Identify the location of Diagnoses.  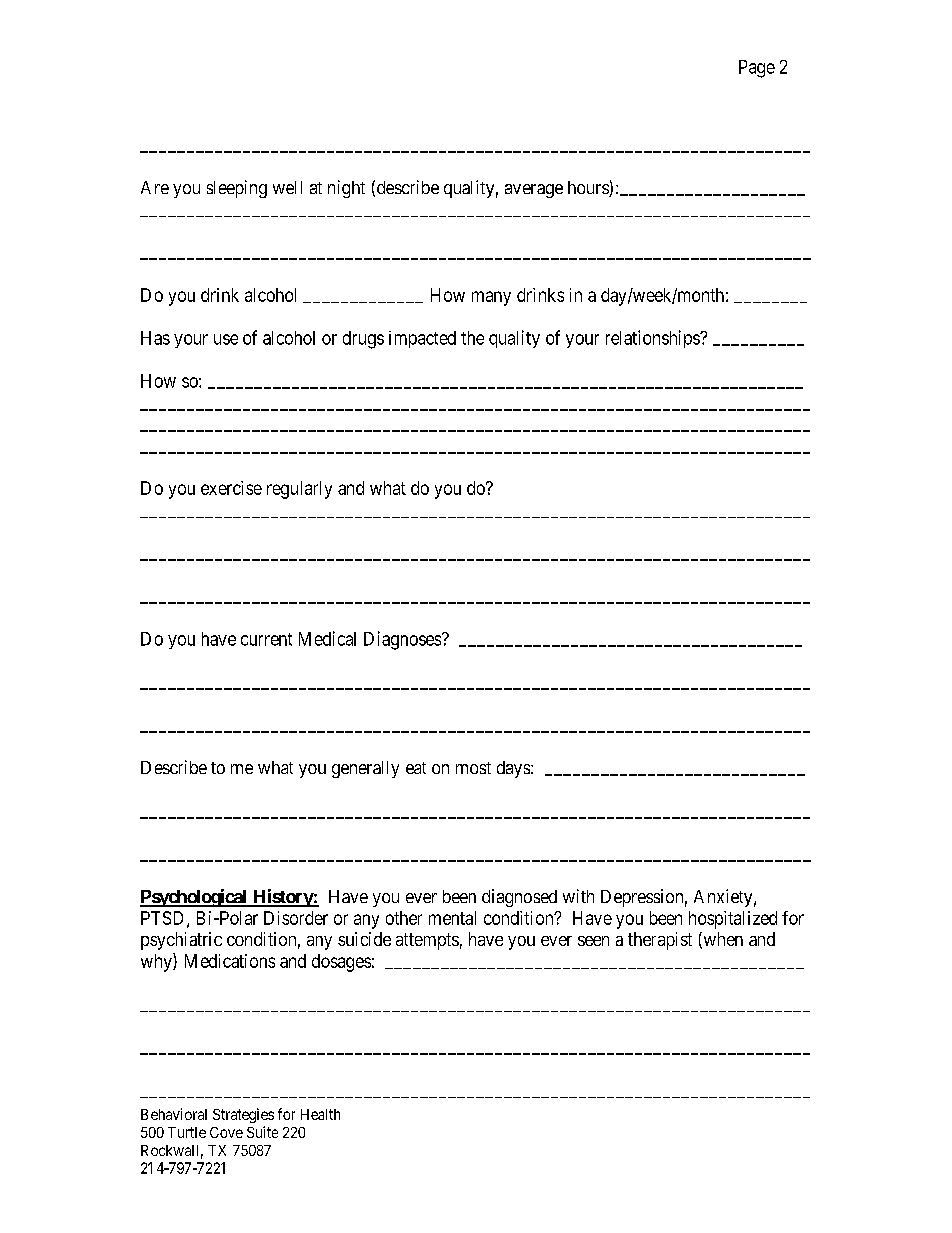
(402, 640).
